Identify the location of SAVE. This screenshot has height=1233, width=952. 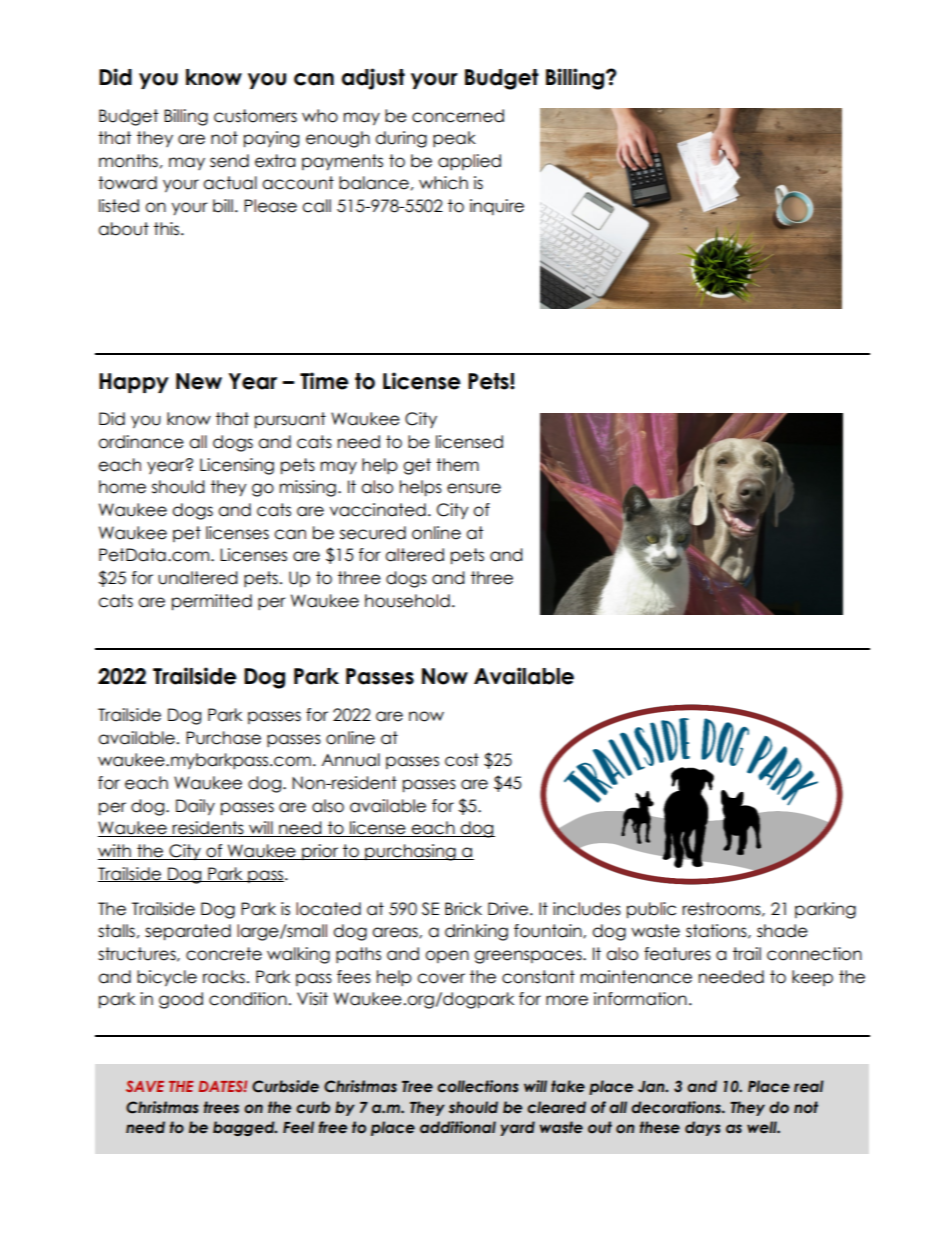
(145, 1086).
